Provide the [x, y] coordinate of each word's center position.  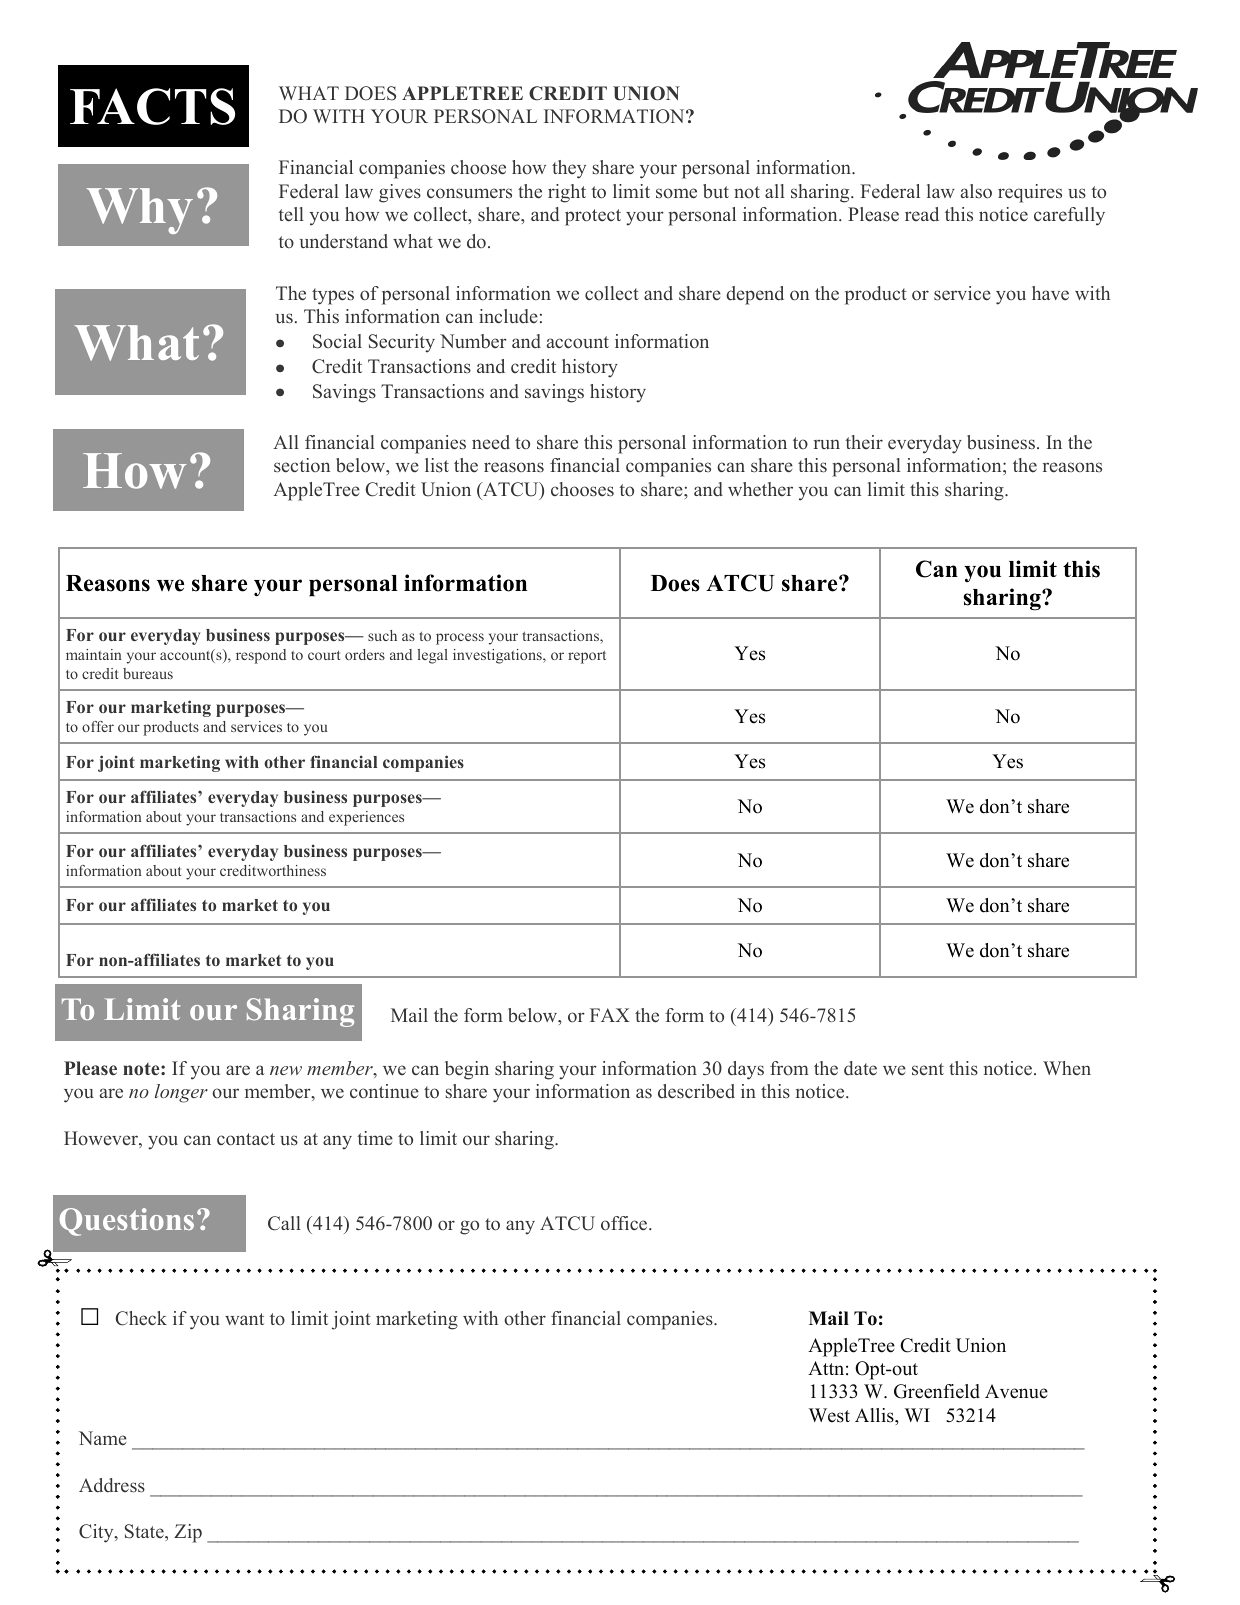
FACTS [152, 106]
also [976, 191]
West [829, 1415]
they [569, 169]
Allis [875, 1415]
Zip [188, 1533]
